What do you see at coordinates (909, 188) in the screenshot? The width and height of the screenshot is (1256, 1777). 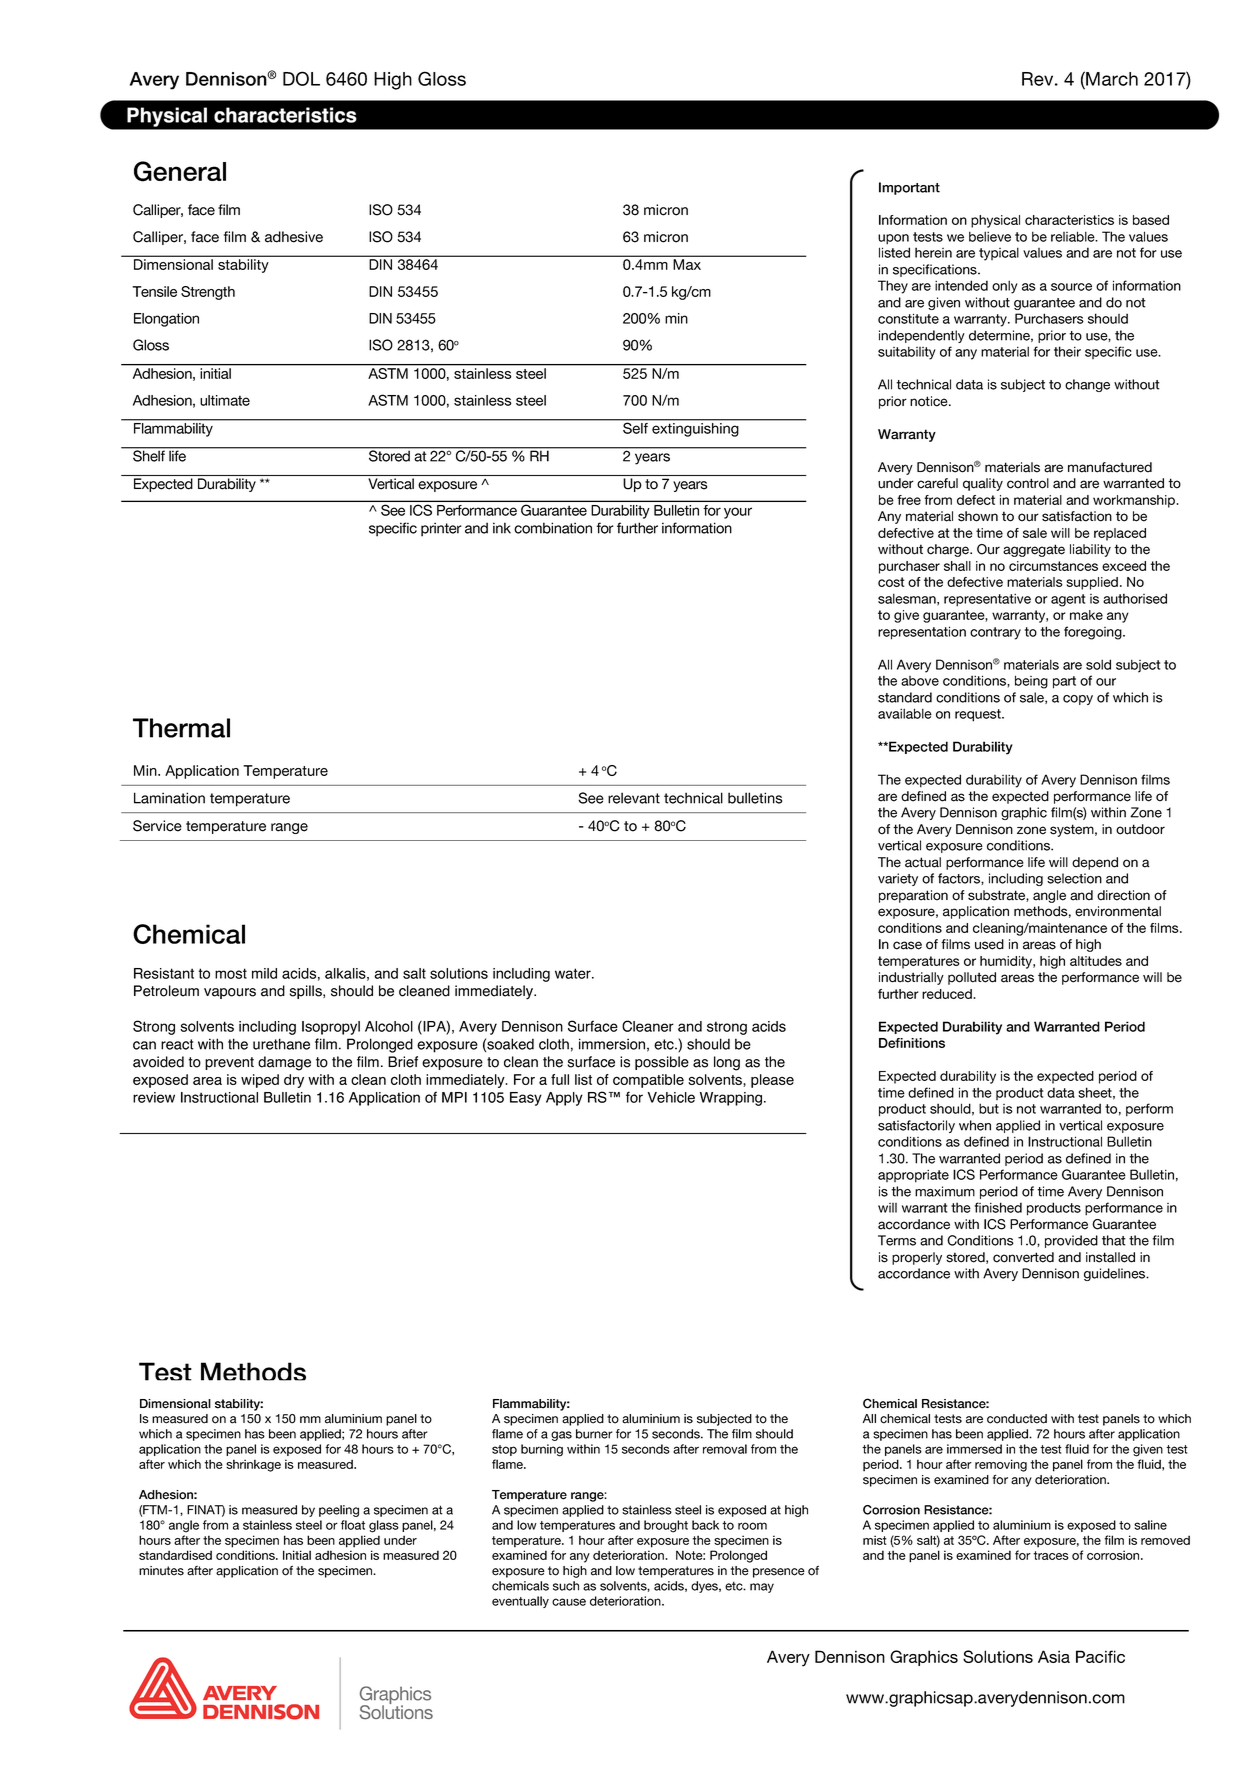 I see `Important` at bounding box center [909, 188].
